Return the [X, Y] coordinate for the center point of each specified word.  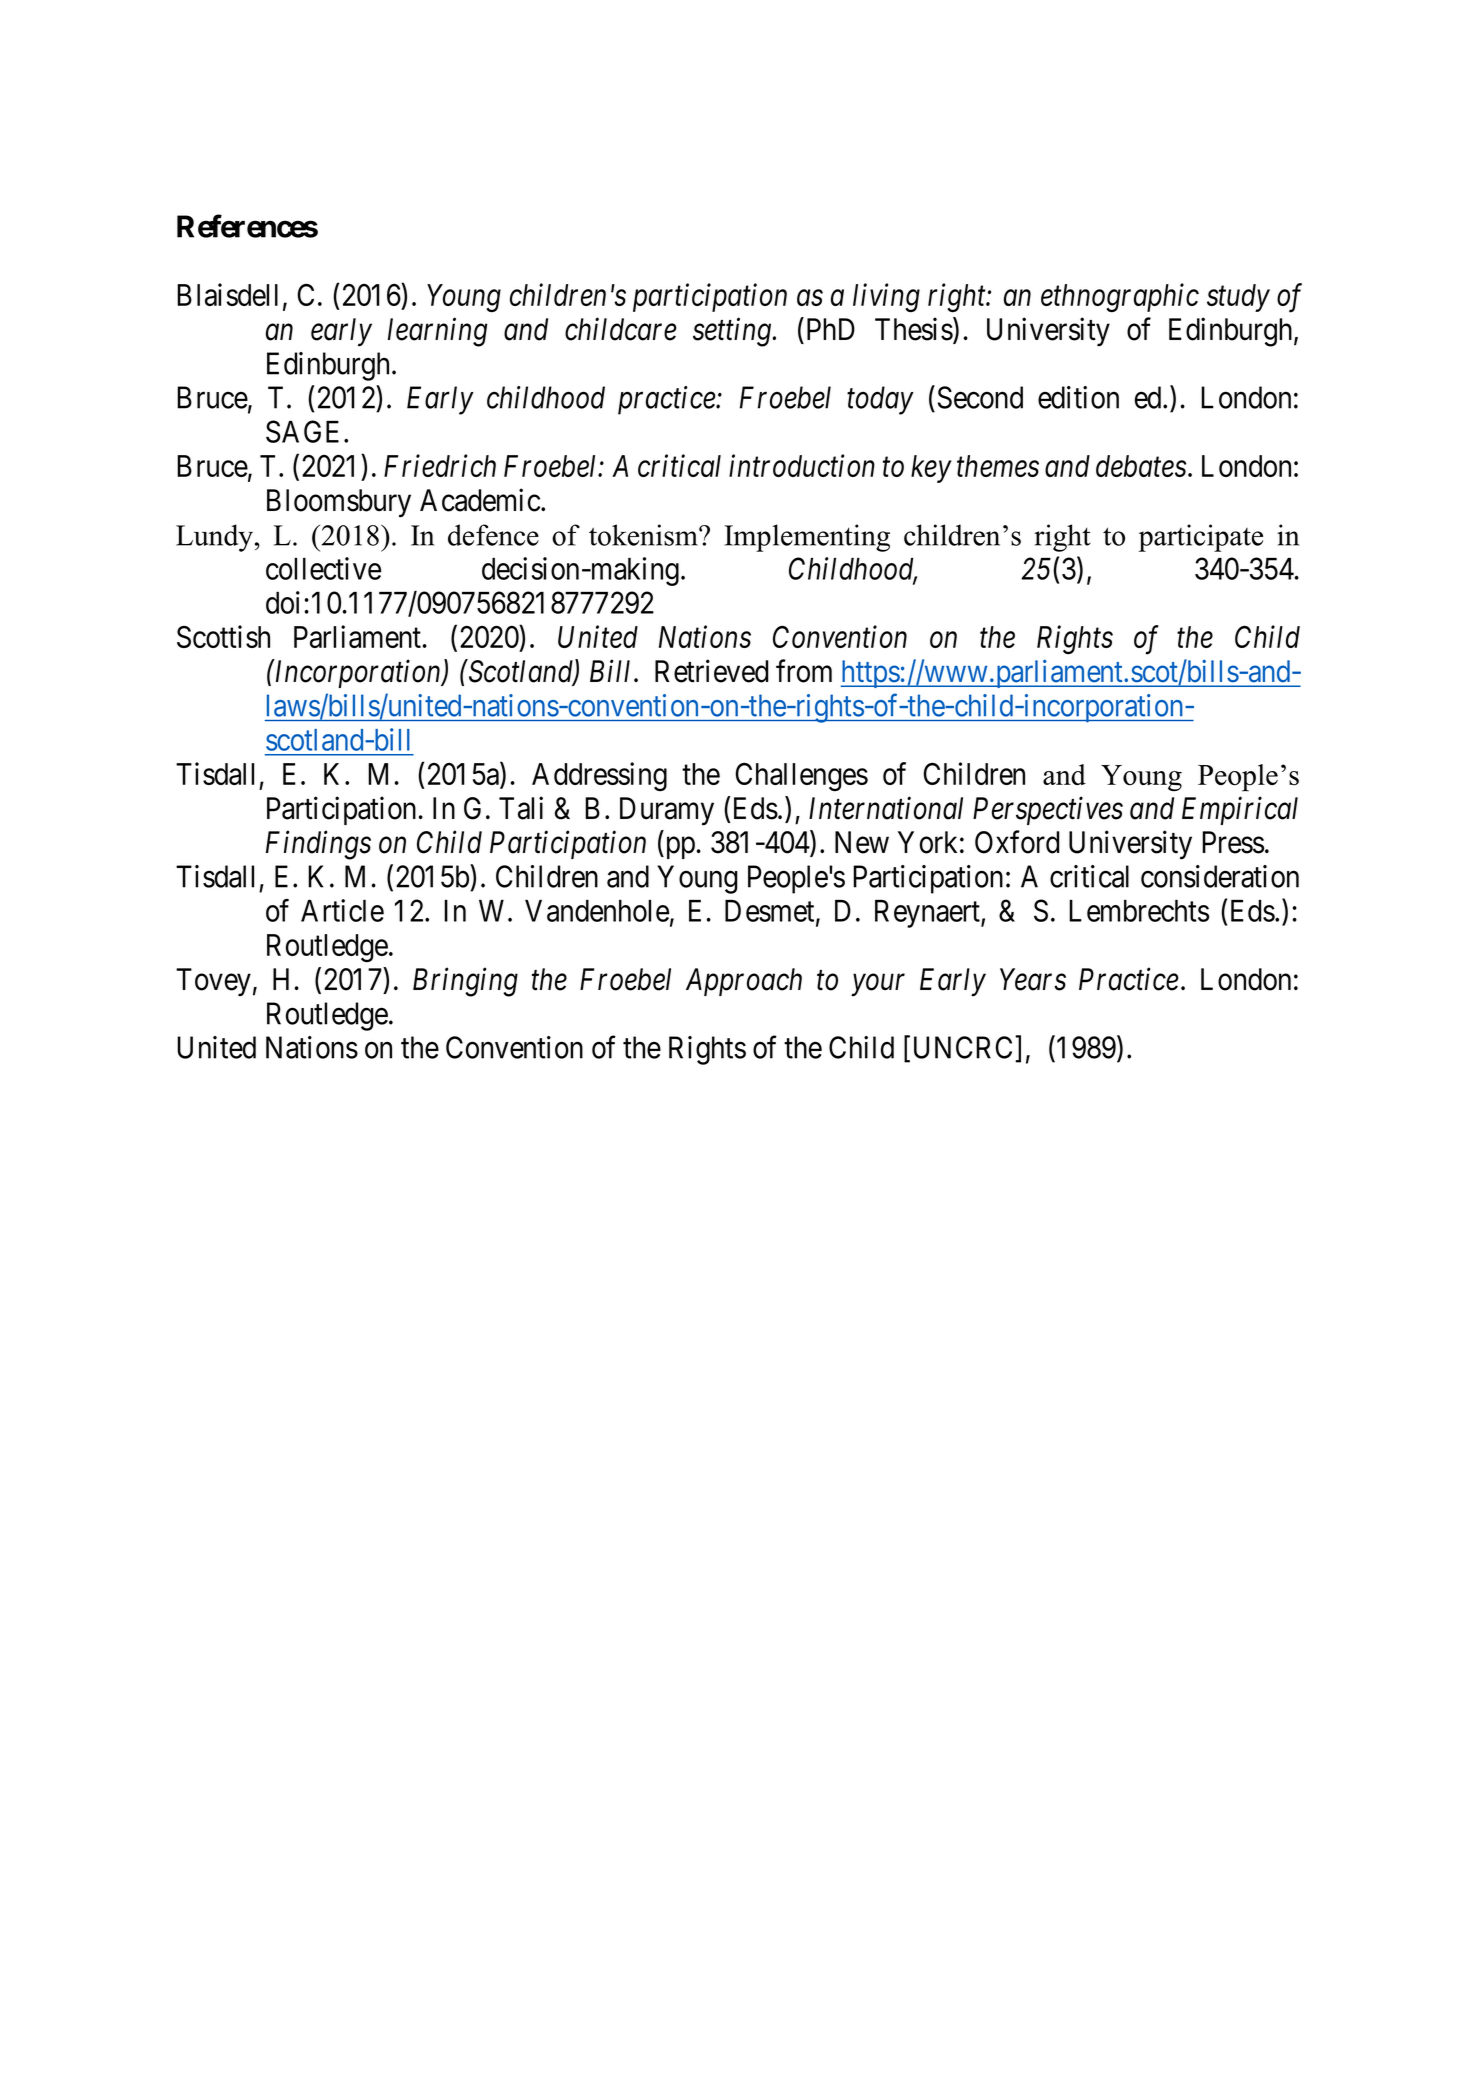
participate [1201, 538]
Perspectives [1048, 811]
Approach [744, 982]
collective [323, 568]
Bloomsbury [339, 503]
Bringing [465, 982]
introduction [802, 465]
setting [733, 332]
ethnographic [1120, 297]
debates [1141, 466]
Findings [318, 845]
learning [438, 332]
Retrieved [711, 671]
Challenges [801, 777]
